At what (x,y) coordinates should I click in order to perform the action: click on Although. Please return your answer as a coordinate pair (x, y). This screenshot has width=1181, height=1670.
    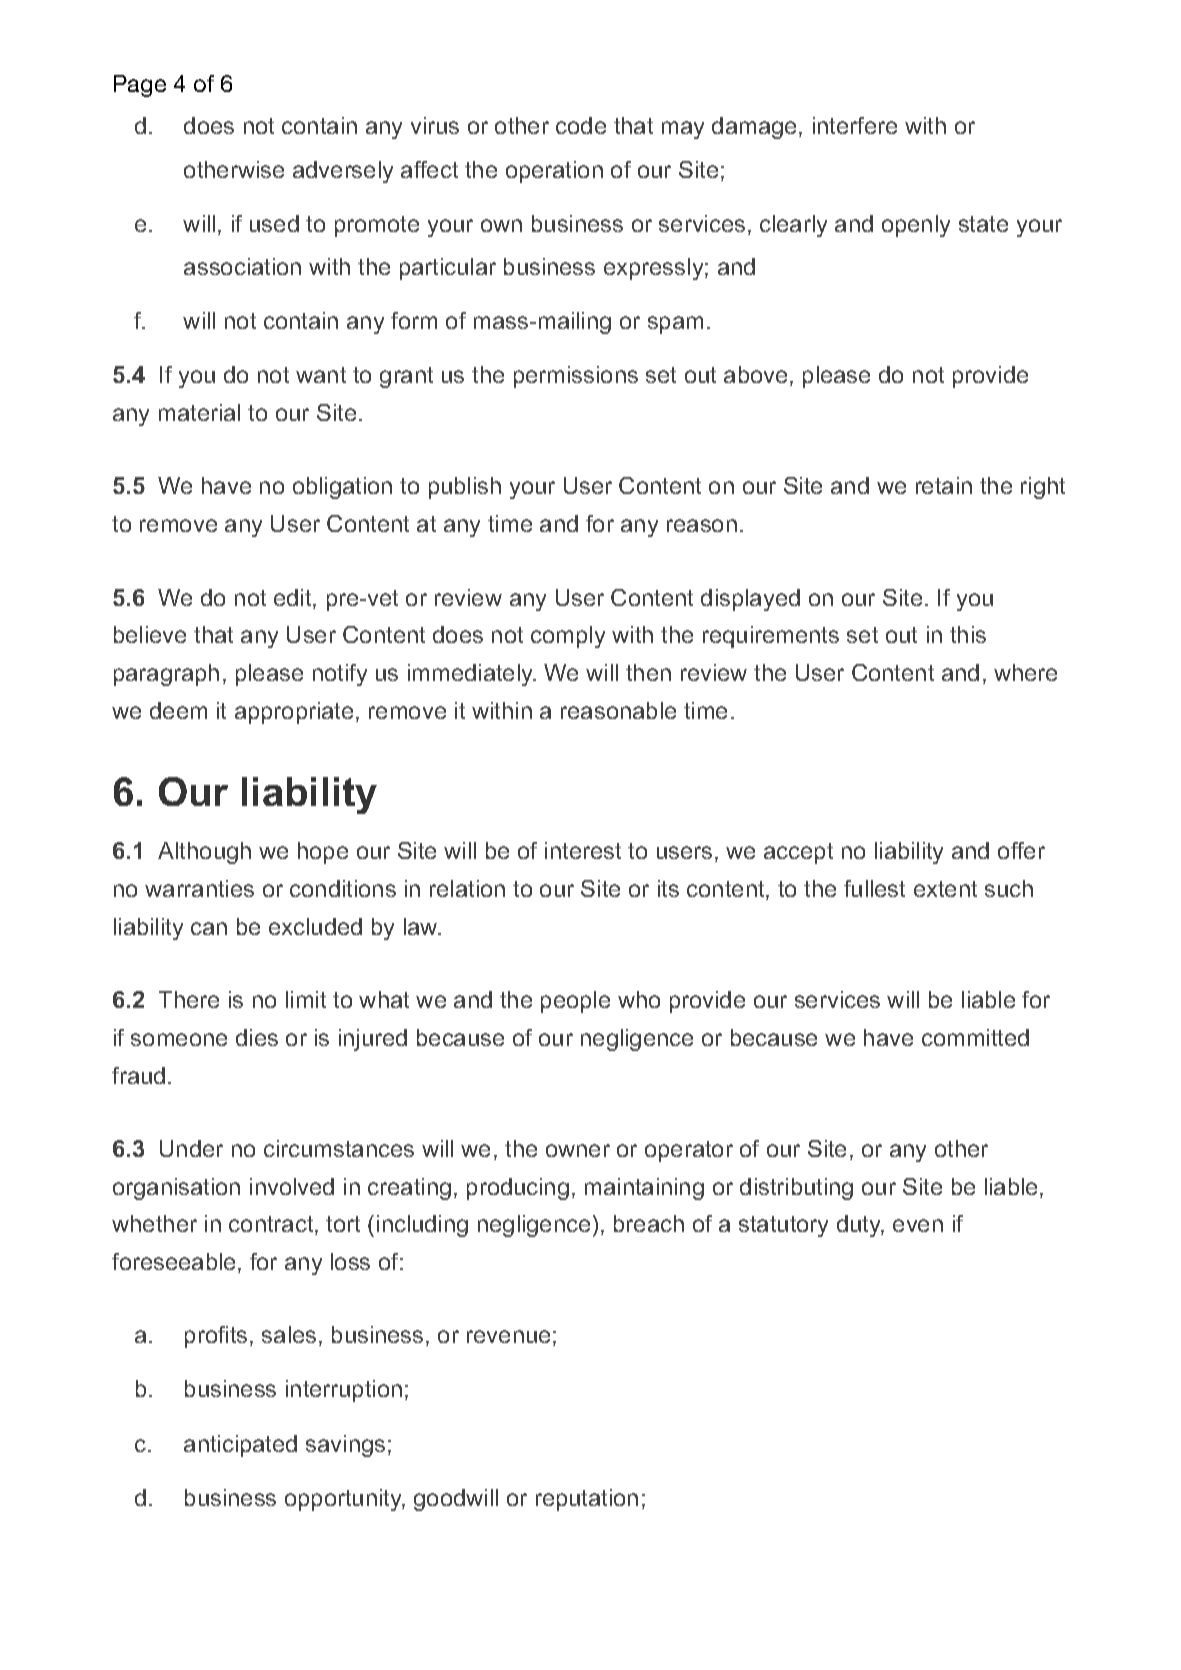
    Looking at the image, I should click on (204, 853).
